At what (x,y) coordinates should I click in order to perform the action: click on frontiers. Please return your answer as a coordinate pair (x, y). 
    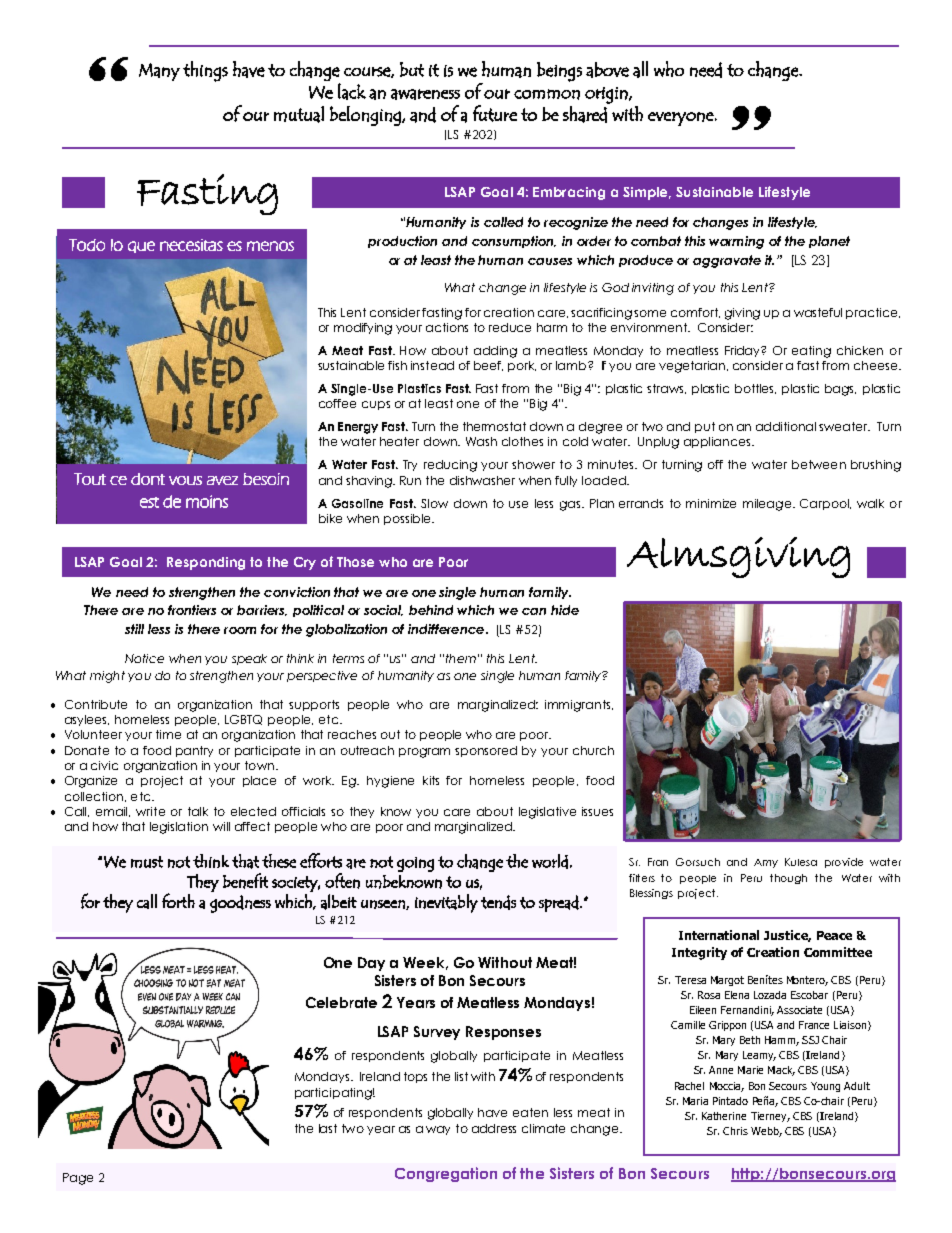
    Looking at the image, I should click on (192, 610).
